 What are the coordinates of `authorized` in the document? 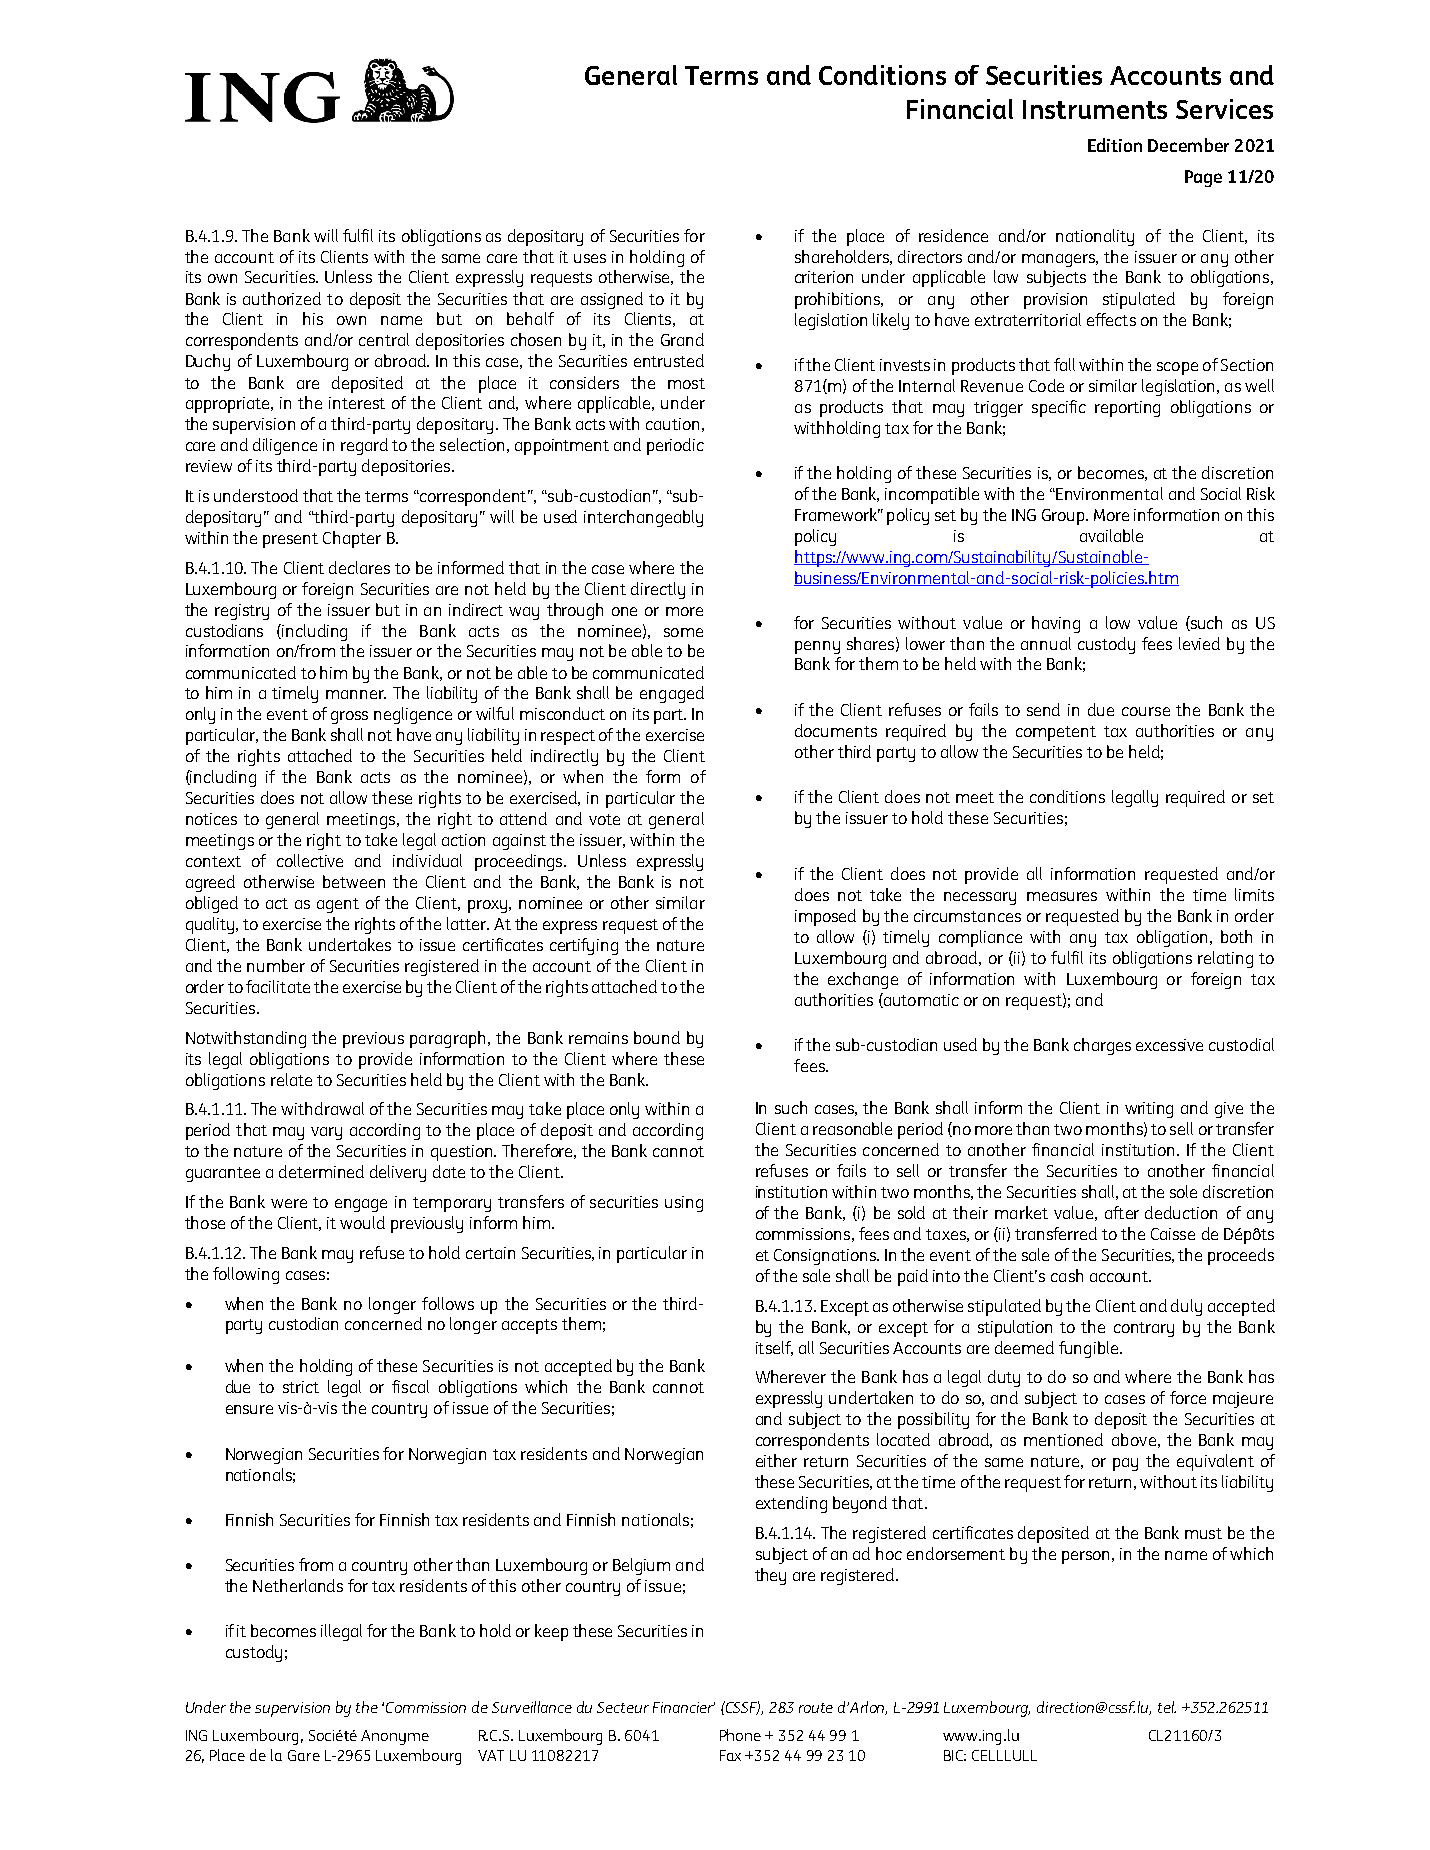 It's located at (282, 298).
